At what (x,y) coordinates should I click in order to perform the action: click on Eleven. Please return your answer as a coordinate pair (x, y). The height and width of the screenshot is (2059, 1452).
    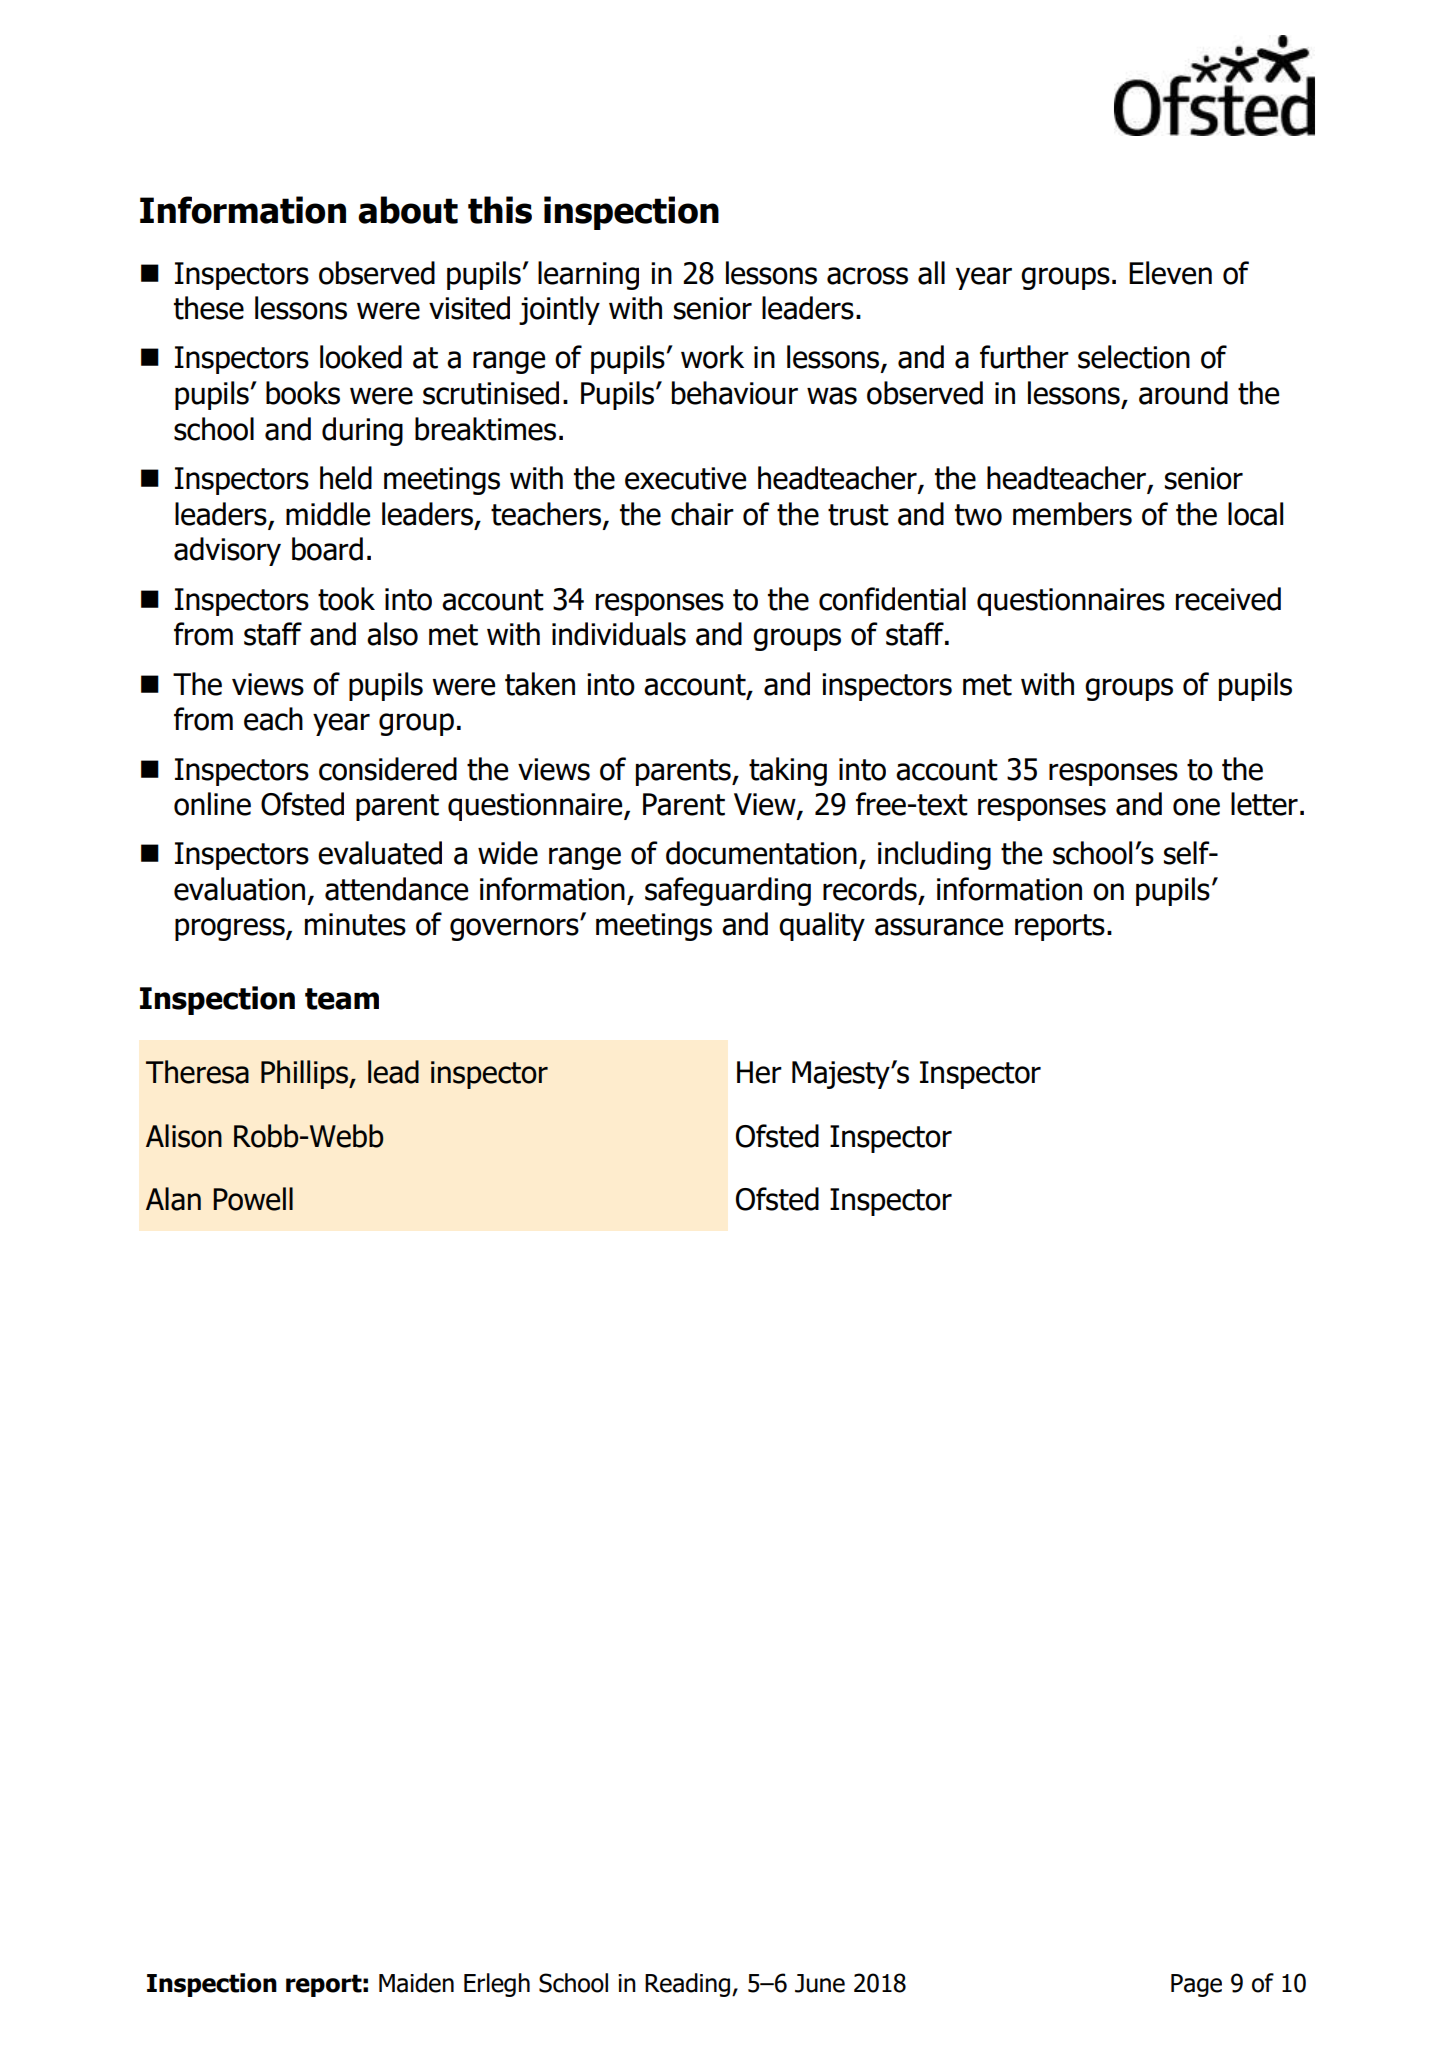
    Looking at the image, I should click on (1170, 273).
